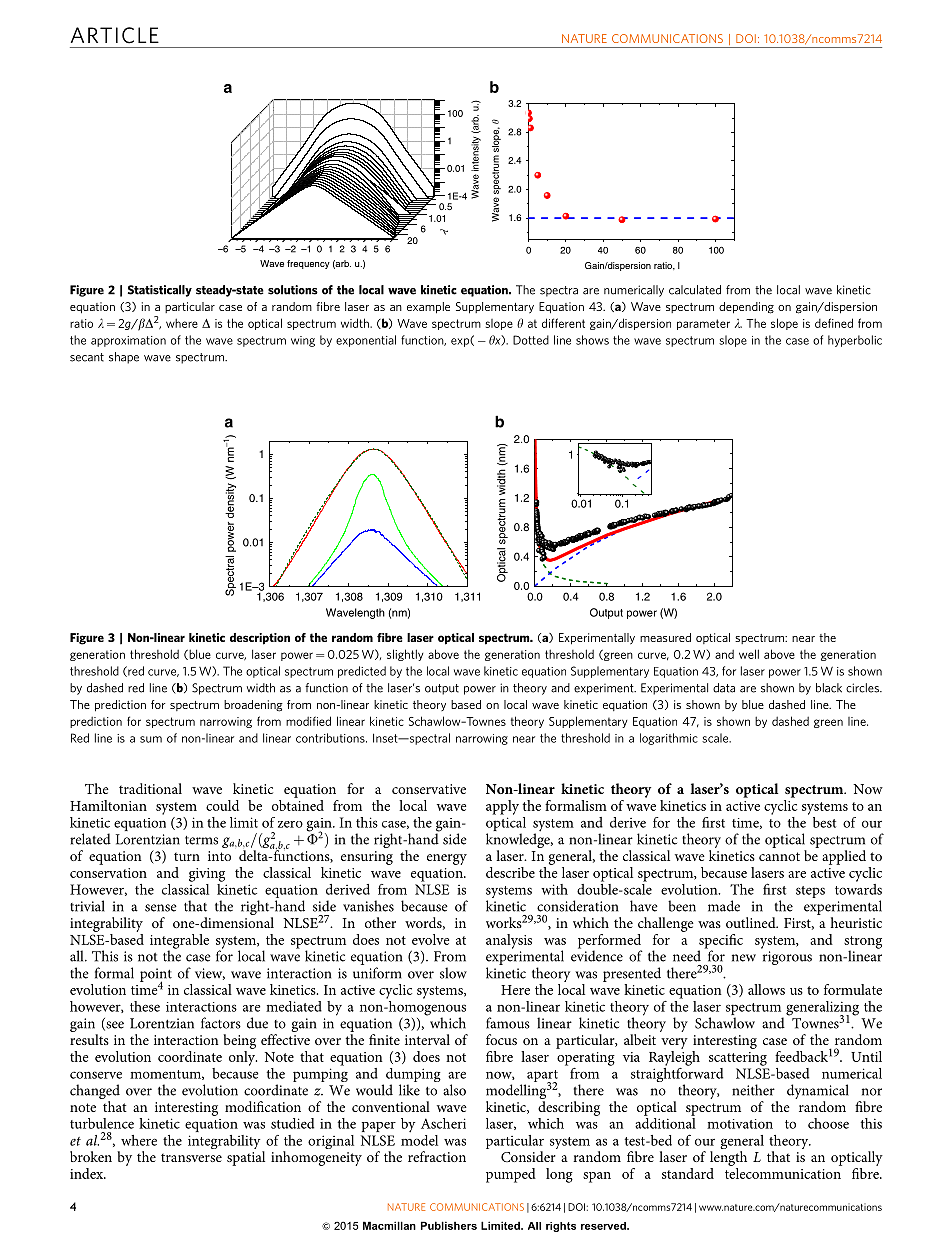 This document has height=1251, width=952. What do you see at coordinates (695, 290) in the document?
I see `calculated` at bounding box center [695, 290].
